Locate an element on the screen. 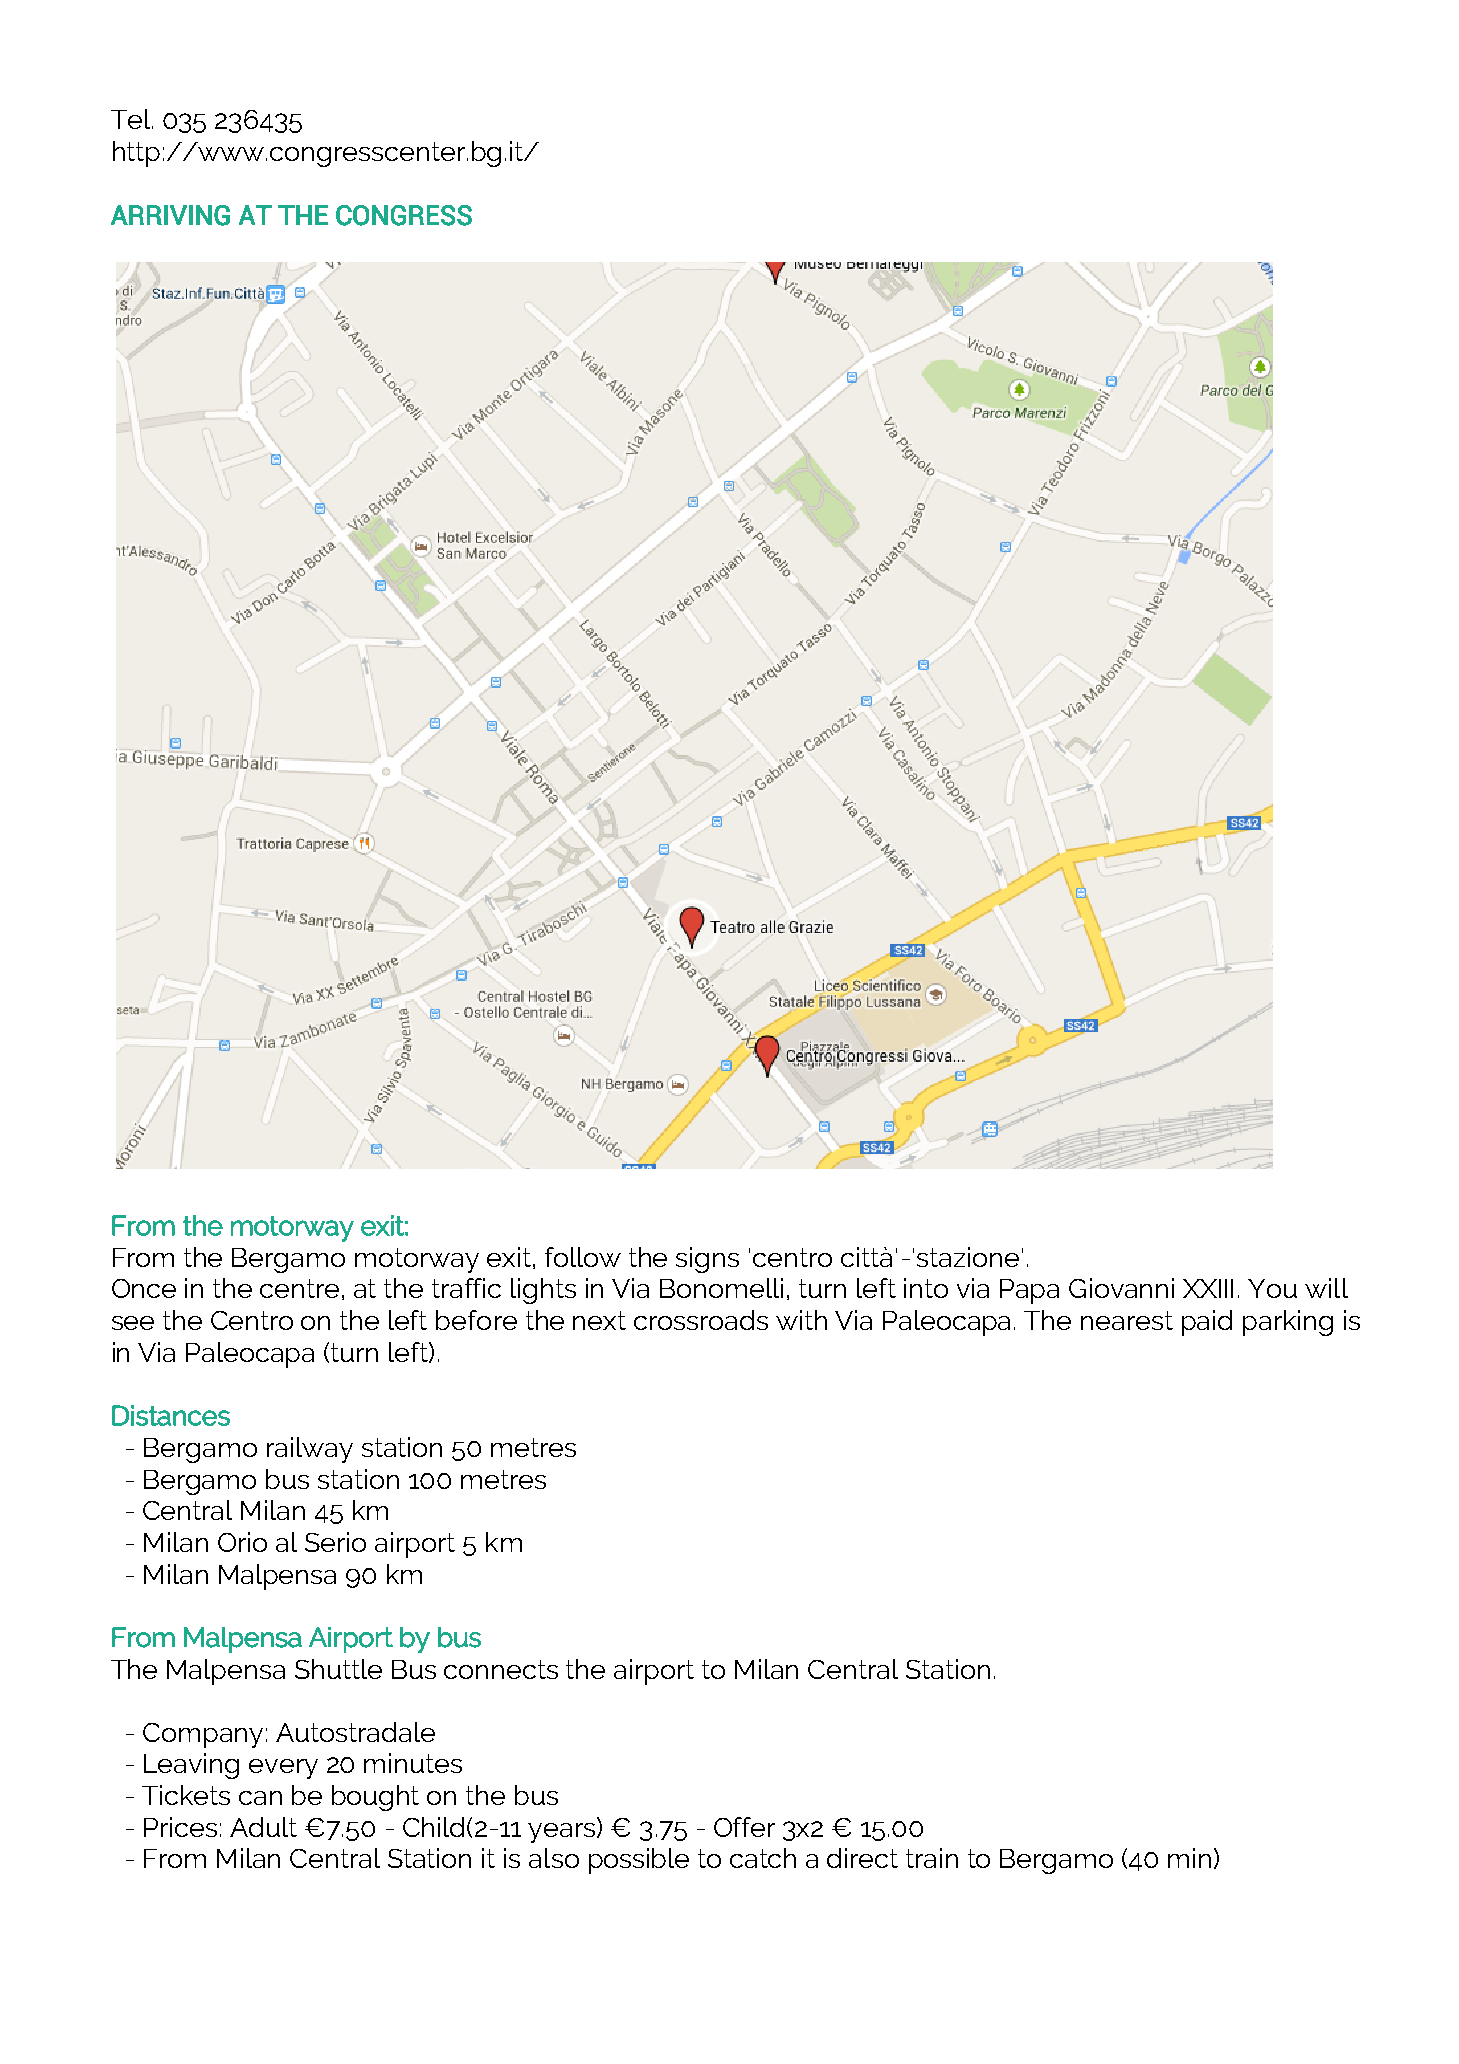  Giovanni is located at coordinates (1121, 1288).
